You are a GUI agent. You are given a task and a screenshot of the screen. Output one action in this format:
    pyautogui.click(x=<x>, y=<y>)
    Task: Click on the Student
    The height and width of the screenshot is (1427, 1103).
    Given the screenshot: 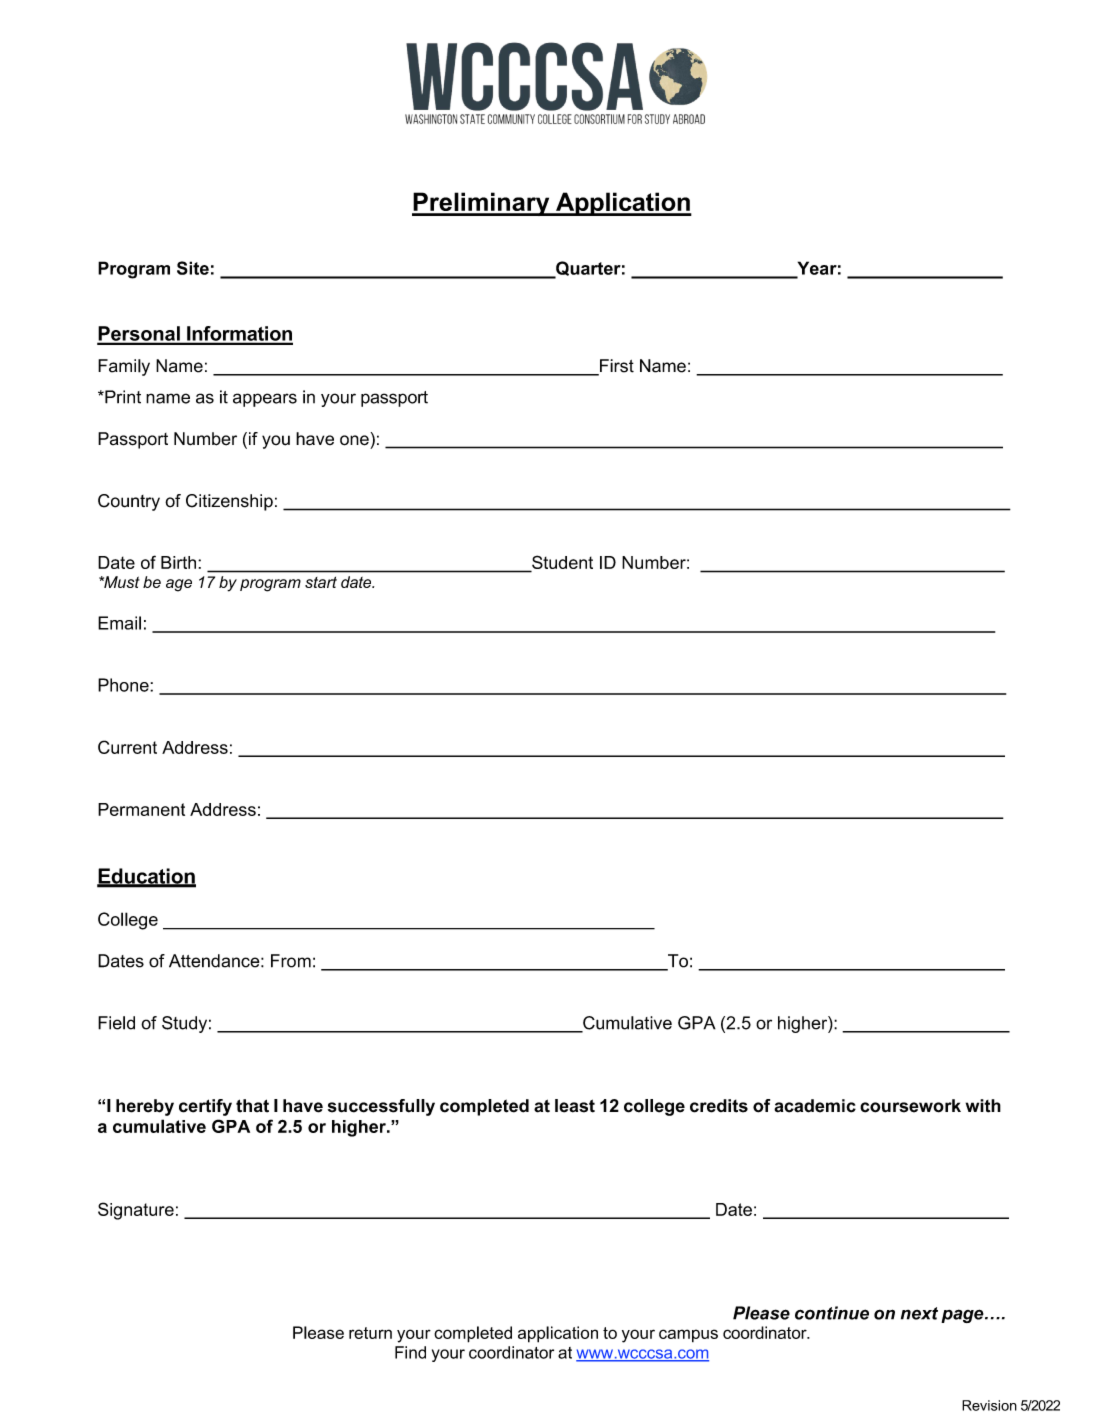 What is the action you would take?
    pyautogui.click(x=561, y=563)
